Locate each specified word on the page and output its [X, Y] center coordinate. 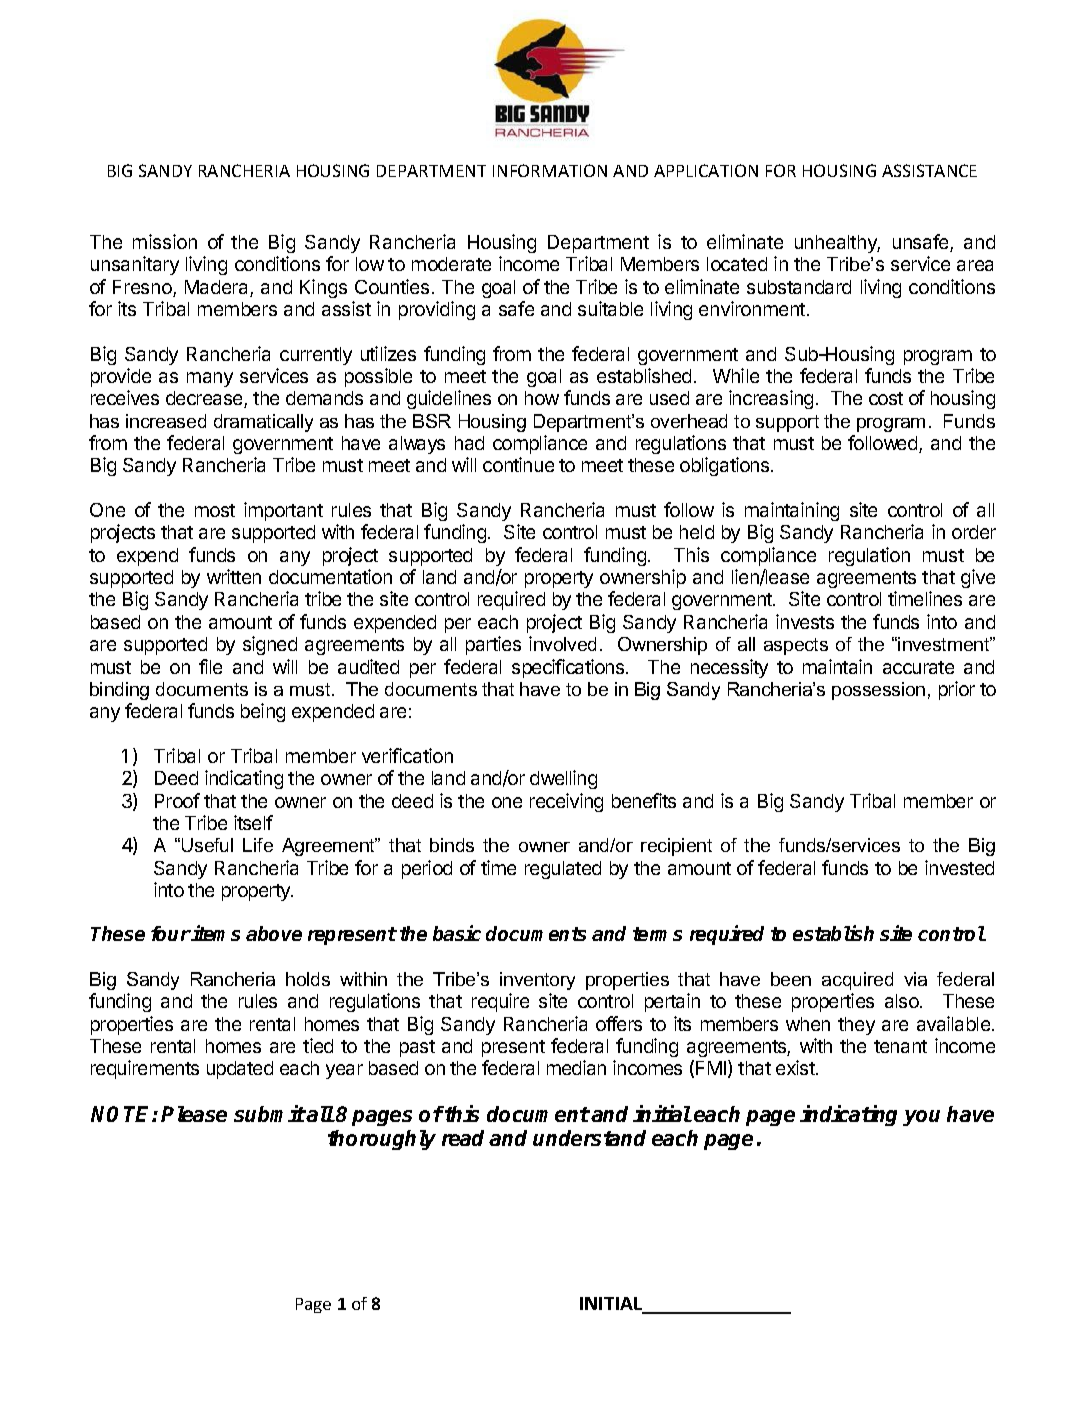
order [974, 532]
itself [253, 822]
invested [959, 867]
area [975, 265]
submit [270, 1113]
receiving [566, 802]
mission [165, 241]
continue [518, 464]
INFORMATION [550, 170]
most [215, 510]
